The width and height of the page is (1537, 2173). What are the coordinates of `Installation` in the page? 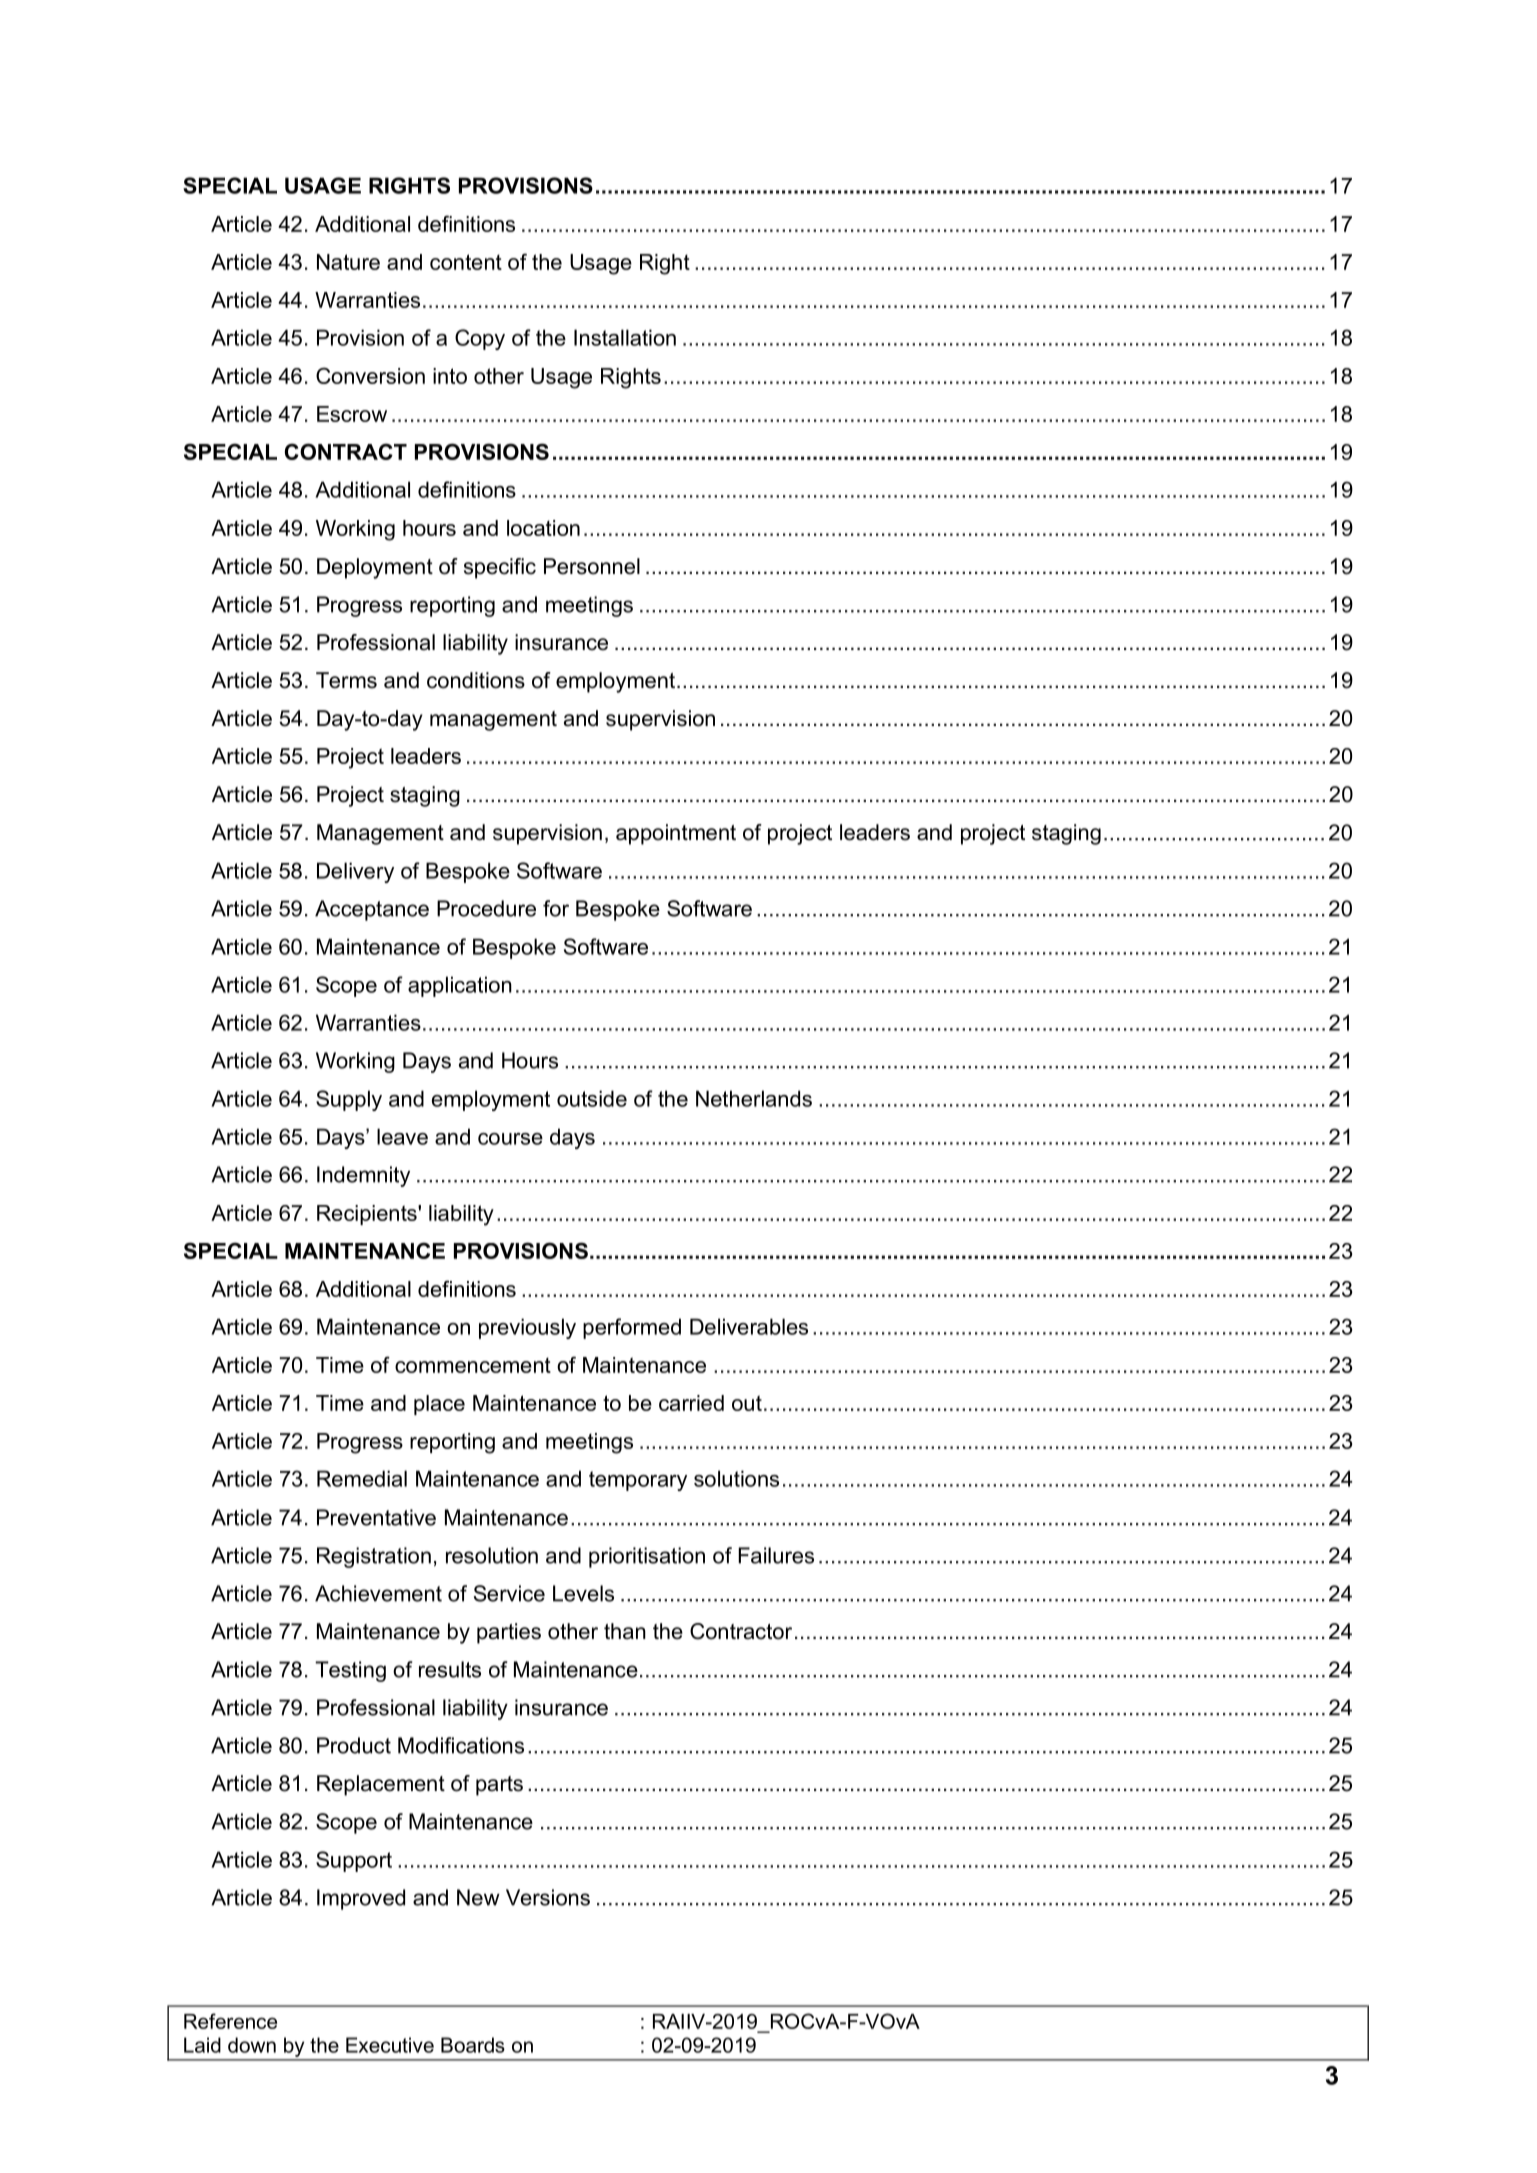 It's located at (625, 337).
